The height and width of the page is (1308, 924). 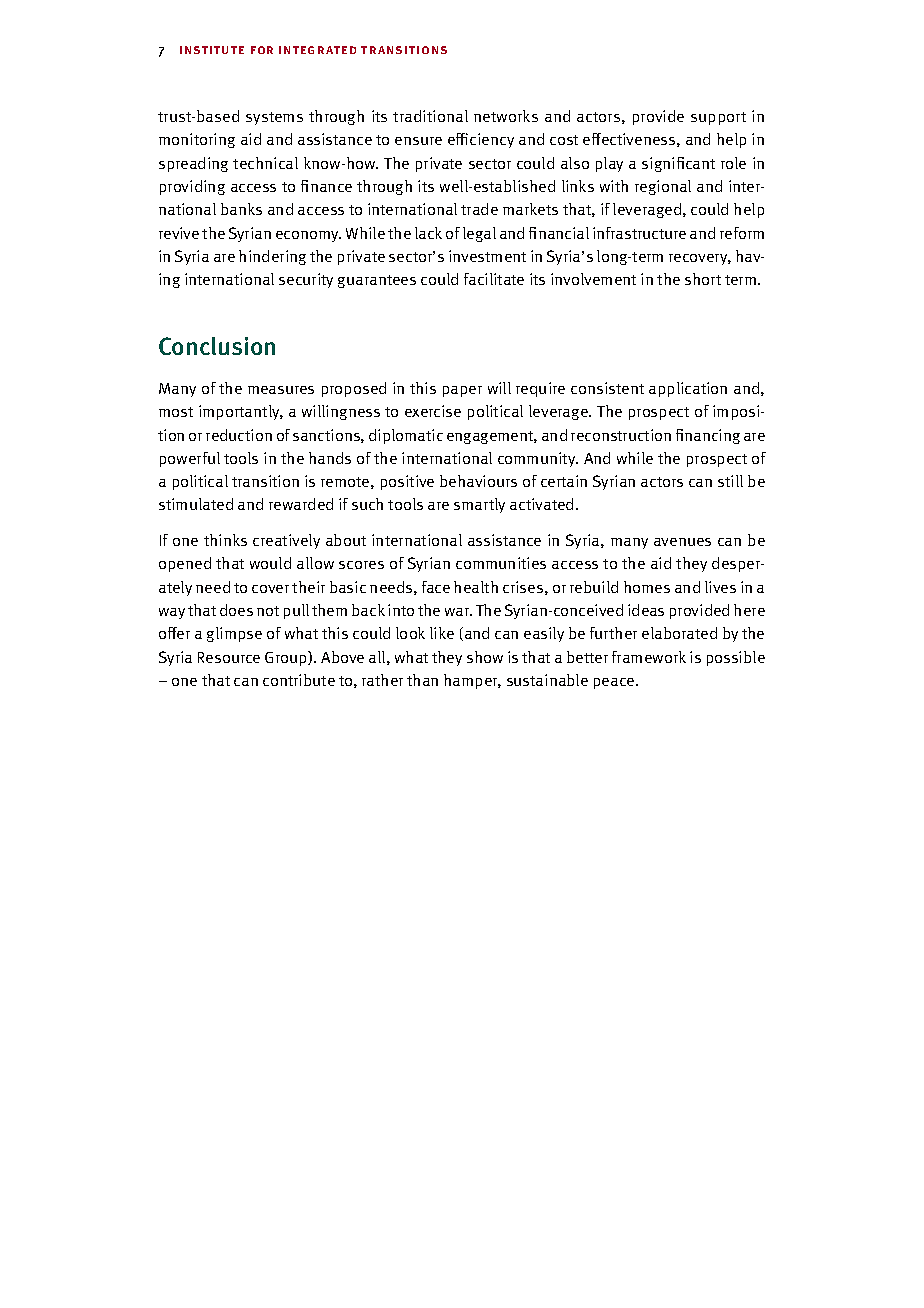 I want to click on Resource, so click(x=229, y=657).
